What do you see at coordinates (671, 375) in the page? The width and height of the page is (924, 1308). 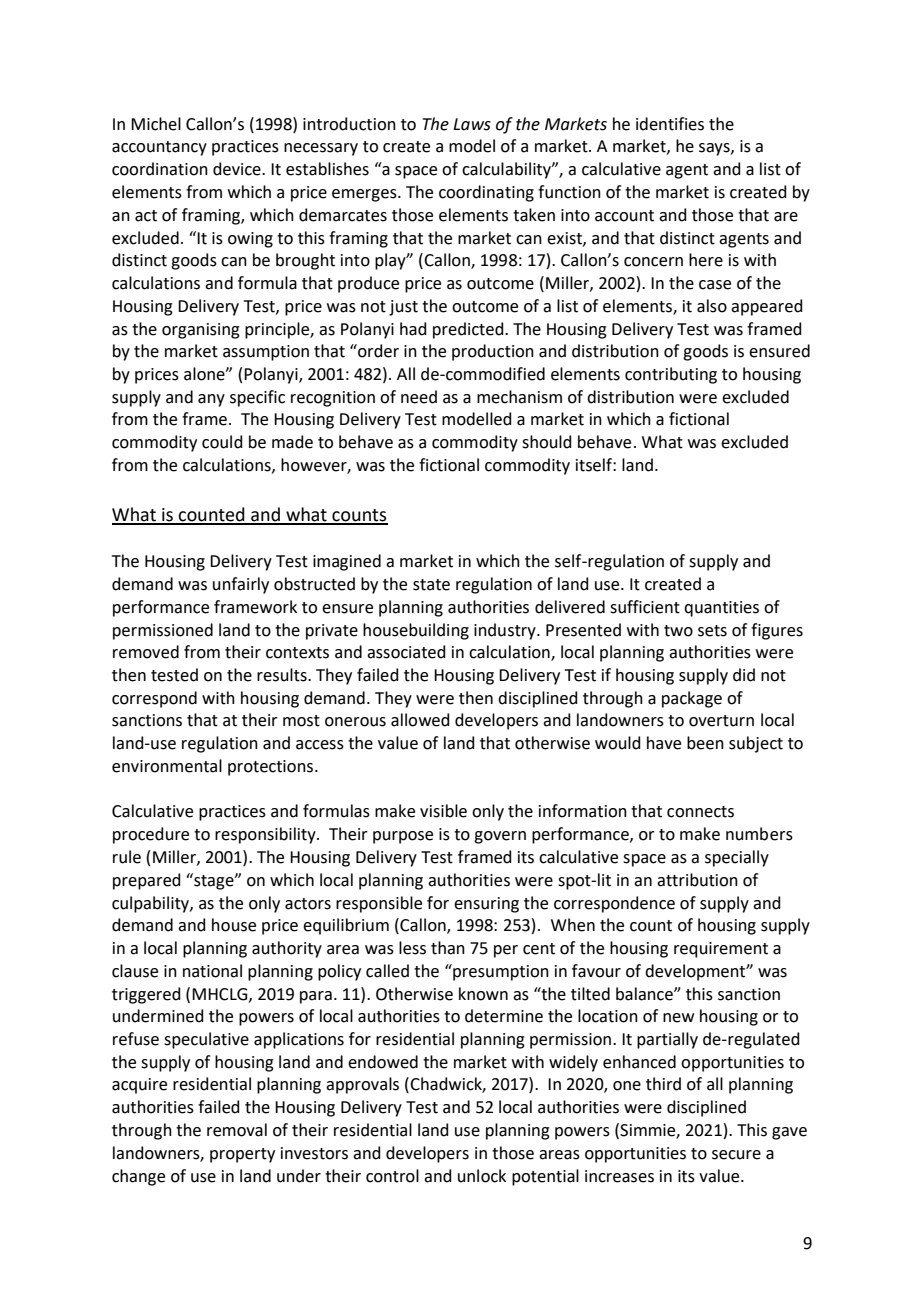 I see `contributing` at bounding box center [671, 375].
